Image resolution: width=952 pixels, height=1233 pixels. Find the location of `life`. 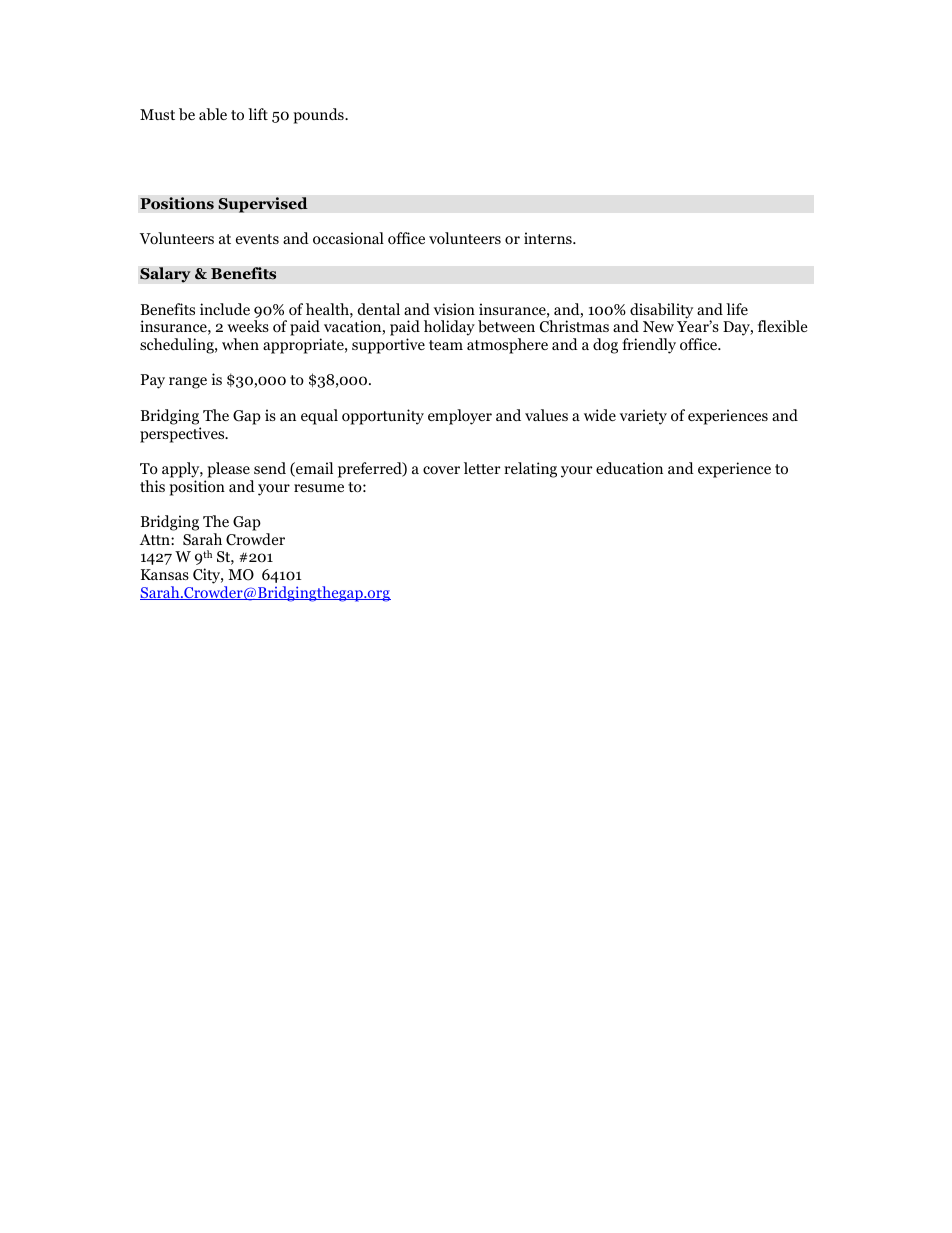

life is located at coordinates (737, 309).
